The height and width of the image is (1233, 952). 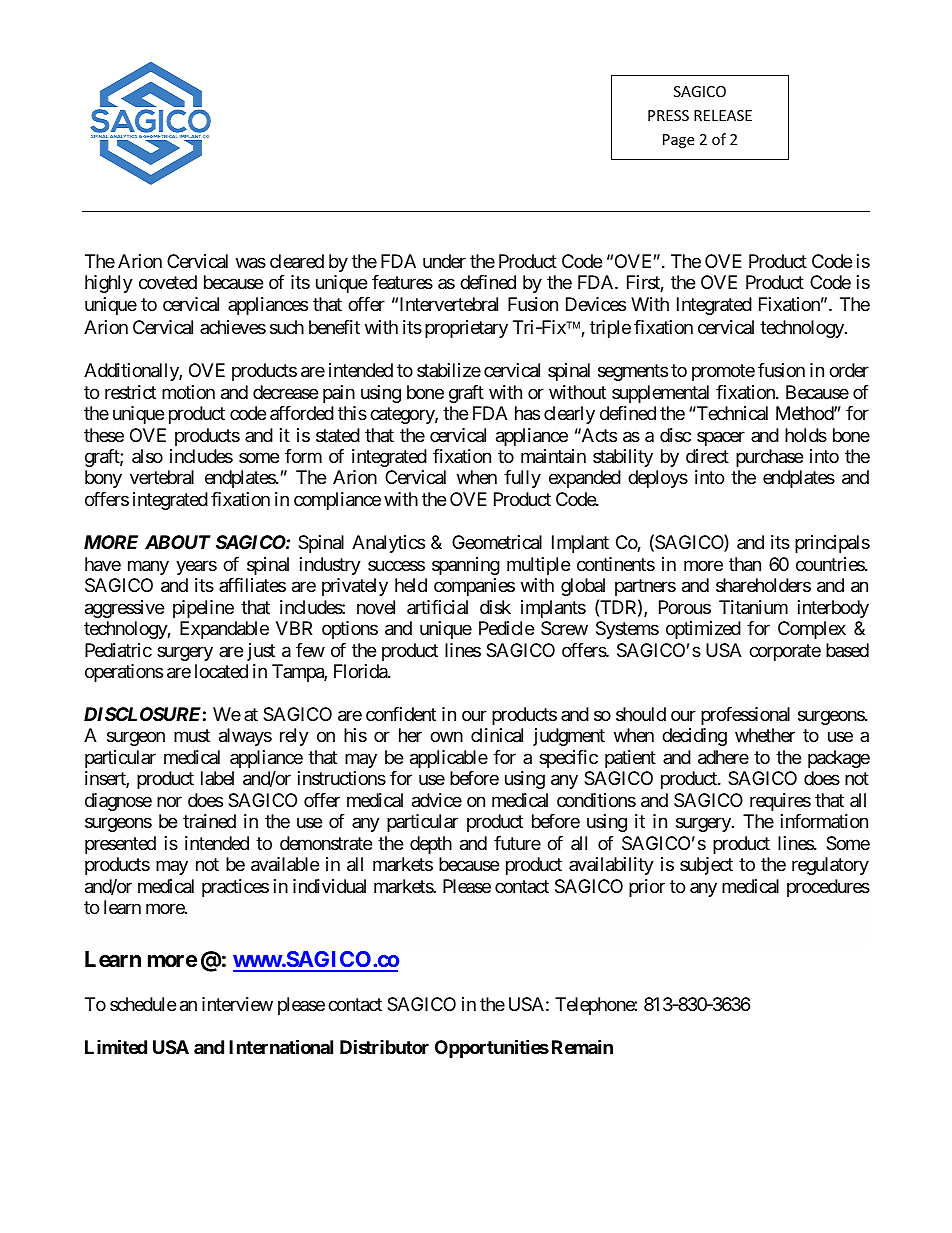 What do you see at coordinates (466, 566) in the image?
I see `spanning` at bounding box center [466, 566].
